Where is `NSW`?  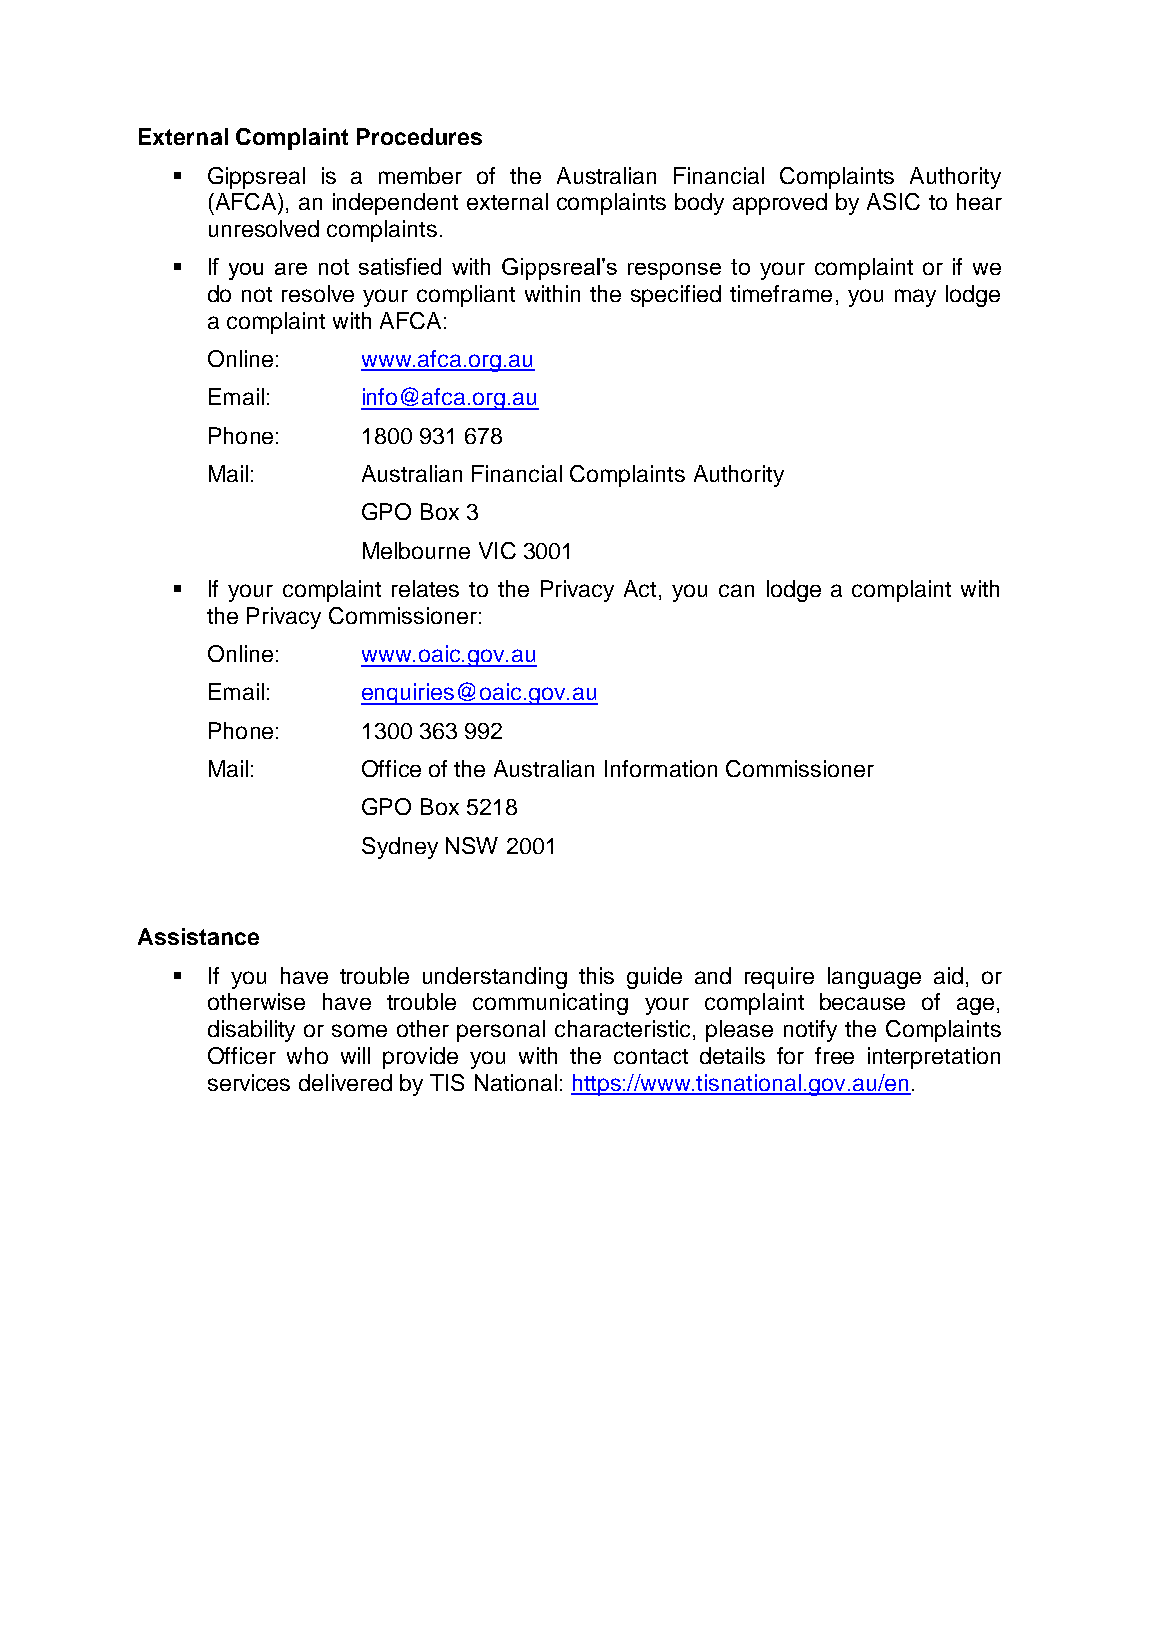 NSW is located at coordinates (472, 845).
